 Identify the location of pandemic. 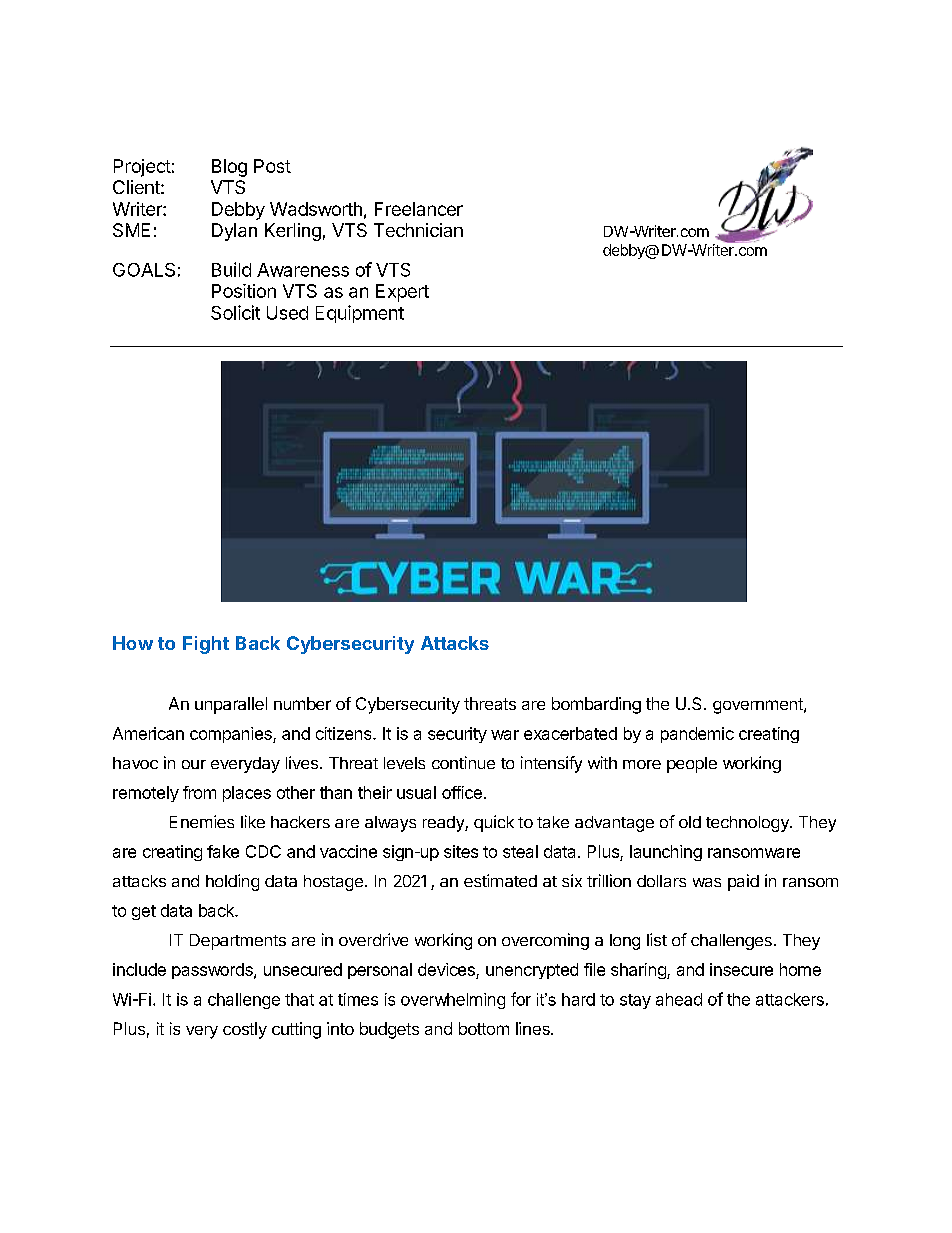
(697, 735).
